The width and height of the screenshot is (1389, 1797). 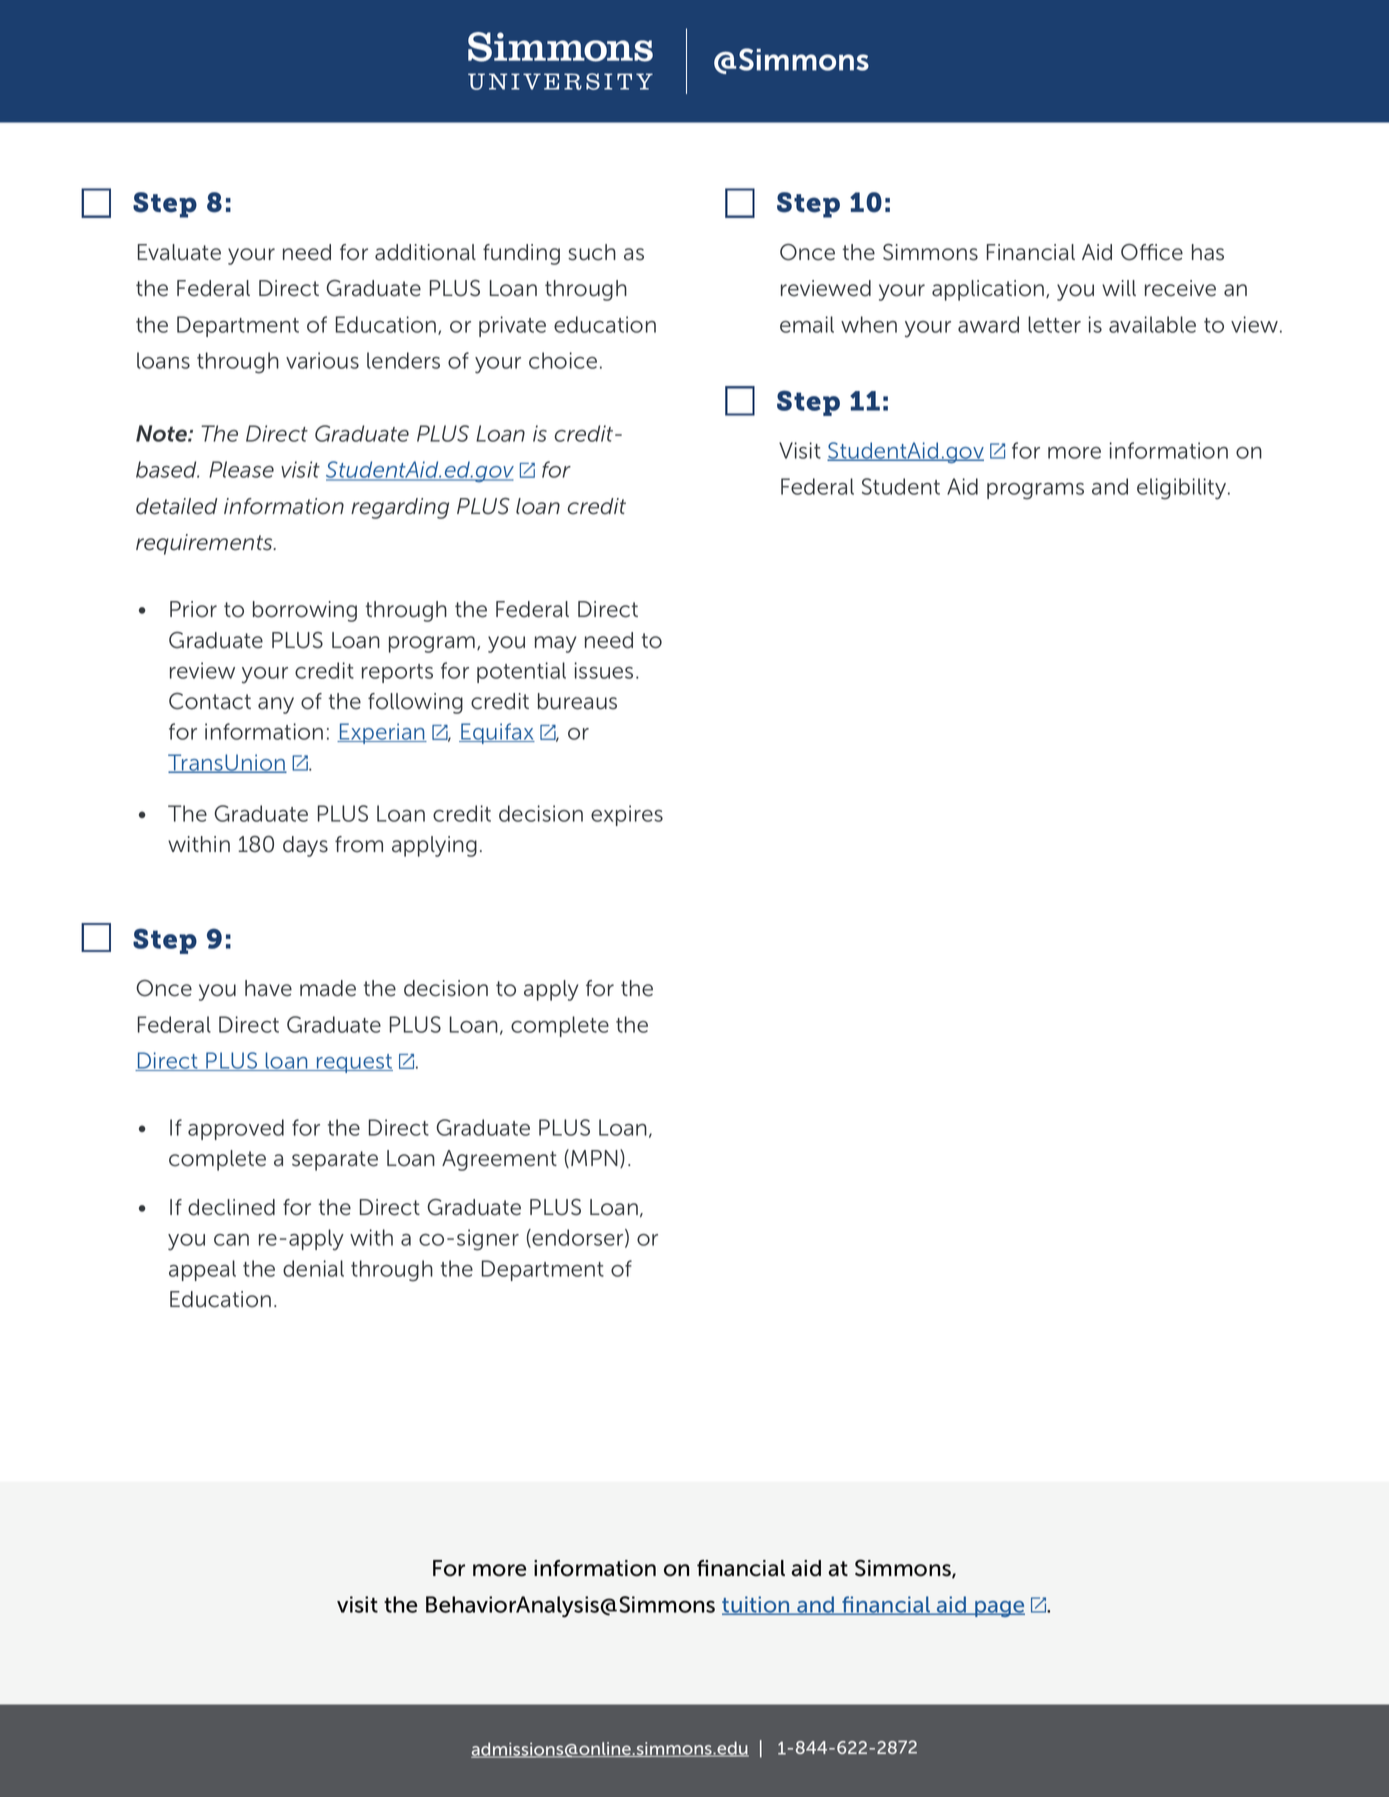 What do you see at coordinates (305, 611) in the screenshot?
I see `borrowing` at bounding box center [305, 611].
